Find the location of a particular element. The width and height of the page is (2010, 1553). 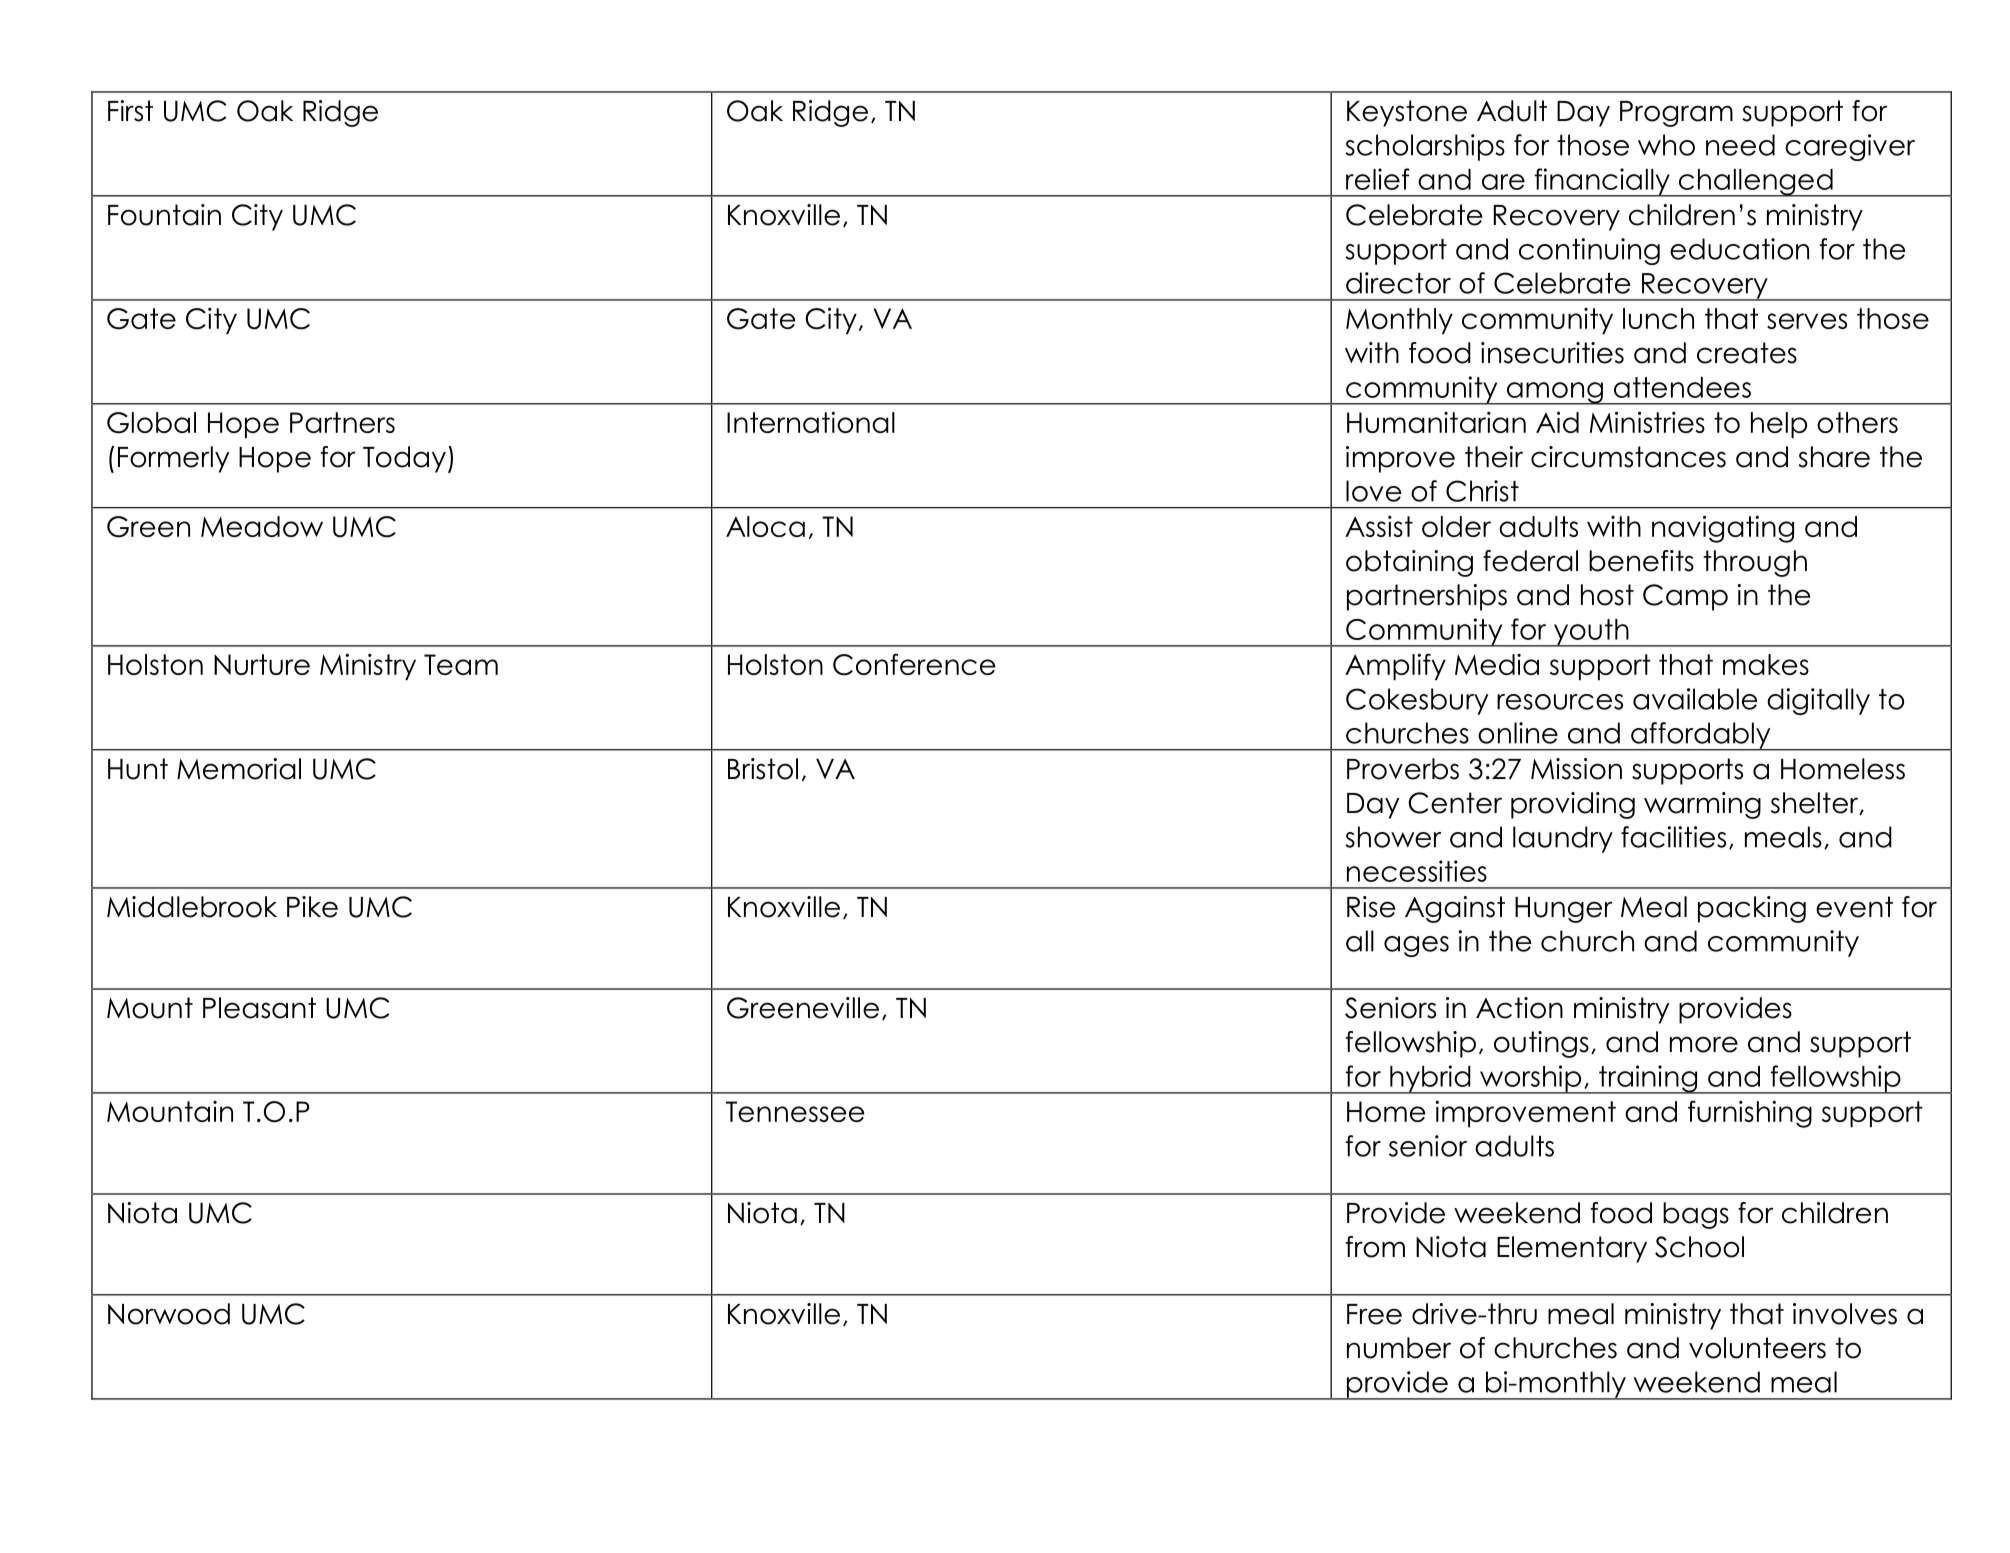

Norwood is located at coordinates (169, 1314).
